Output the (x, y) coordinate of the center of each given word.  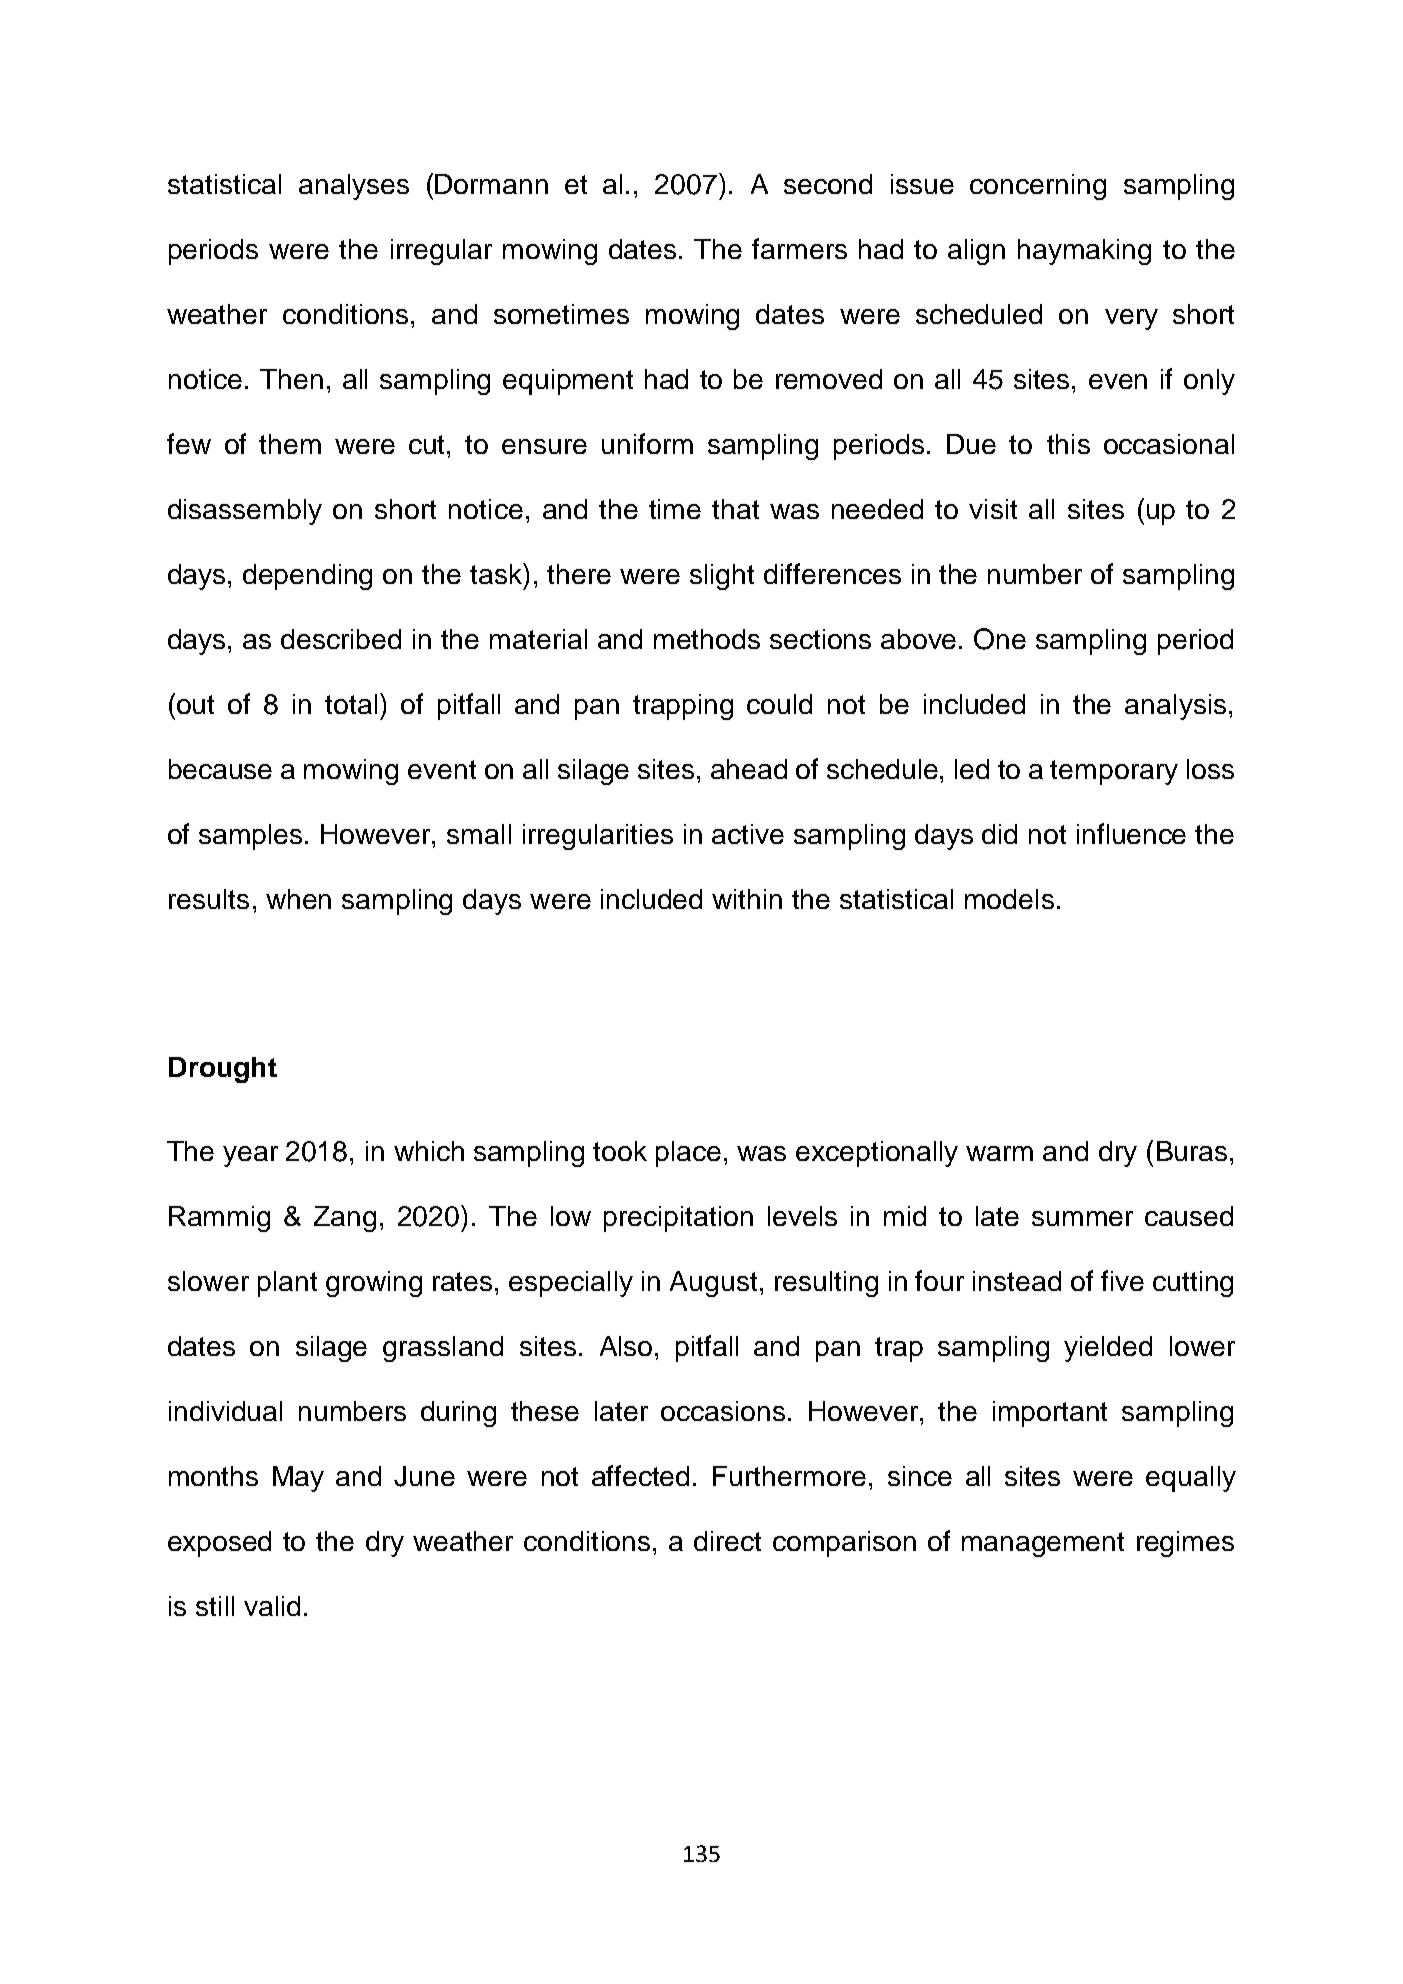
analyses (354, 187)
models (1009, 899)
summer (1082, 1218)
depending (307, 577)
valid (272, 1606)
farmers (799, 248)
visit (993, 509)
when (298, 899)
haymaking (1084, 252)
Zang (345, 1219)
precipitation (678, 1219)
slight (722, 577)
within (747, 899)
